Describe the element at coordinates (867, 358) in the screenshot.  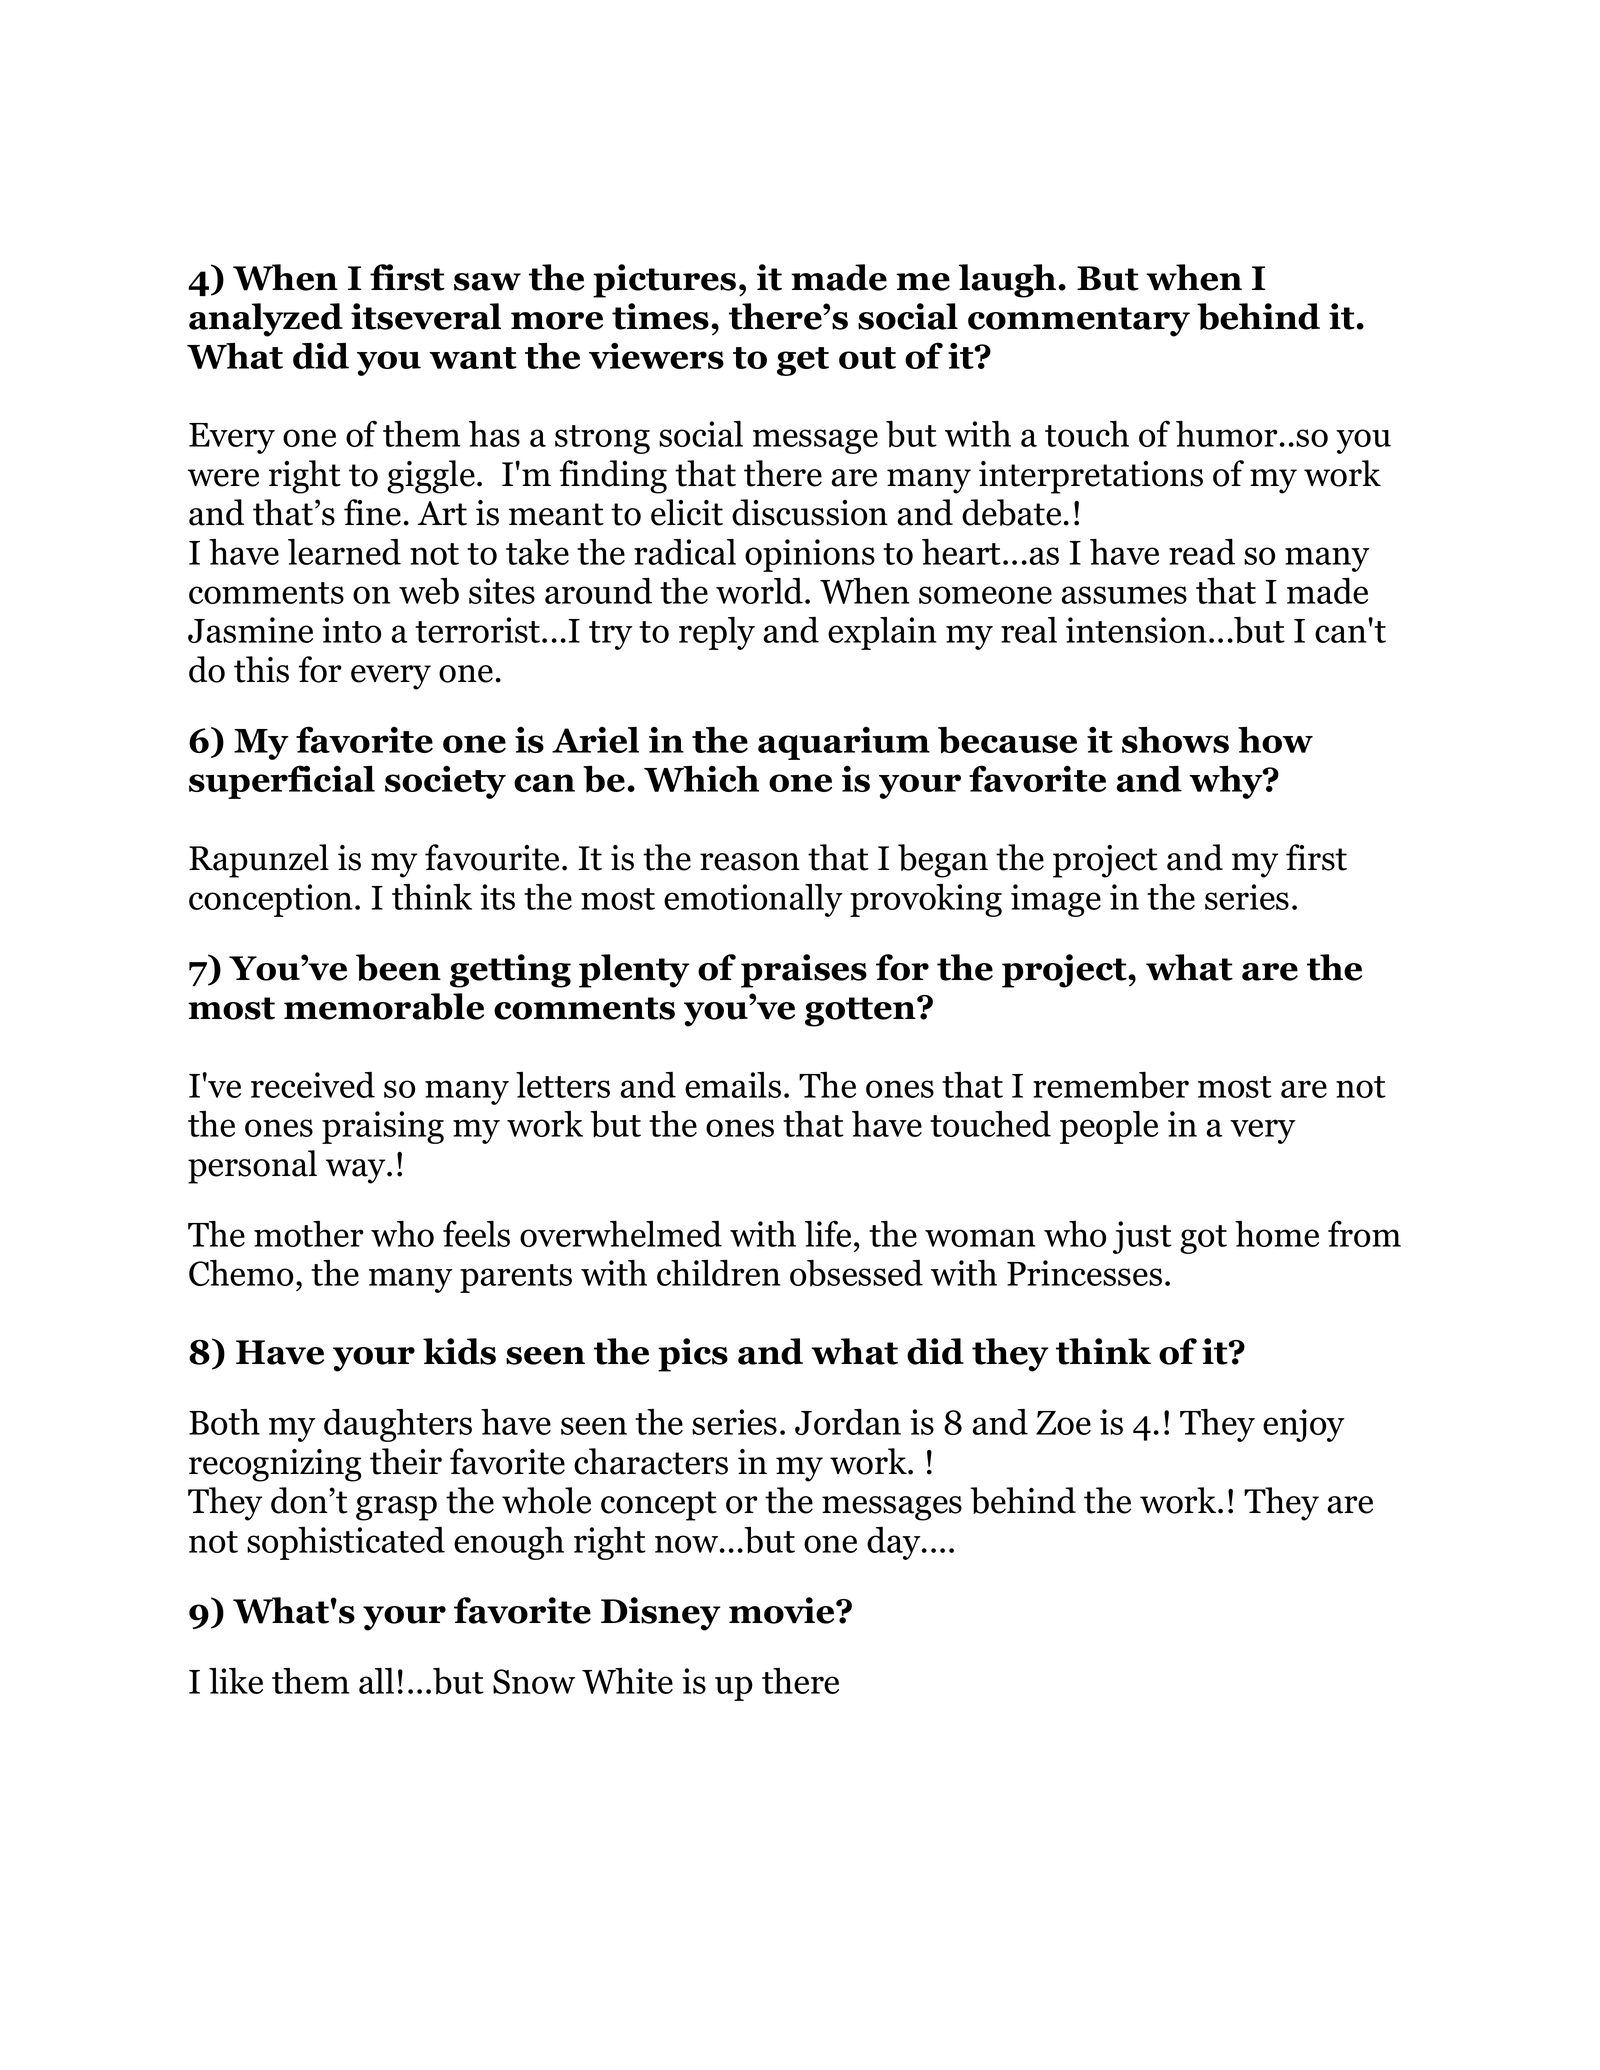
I see `out` at that location.
